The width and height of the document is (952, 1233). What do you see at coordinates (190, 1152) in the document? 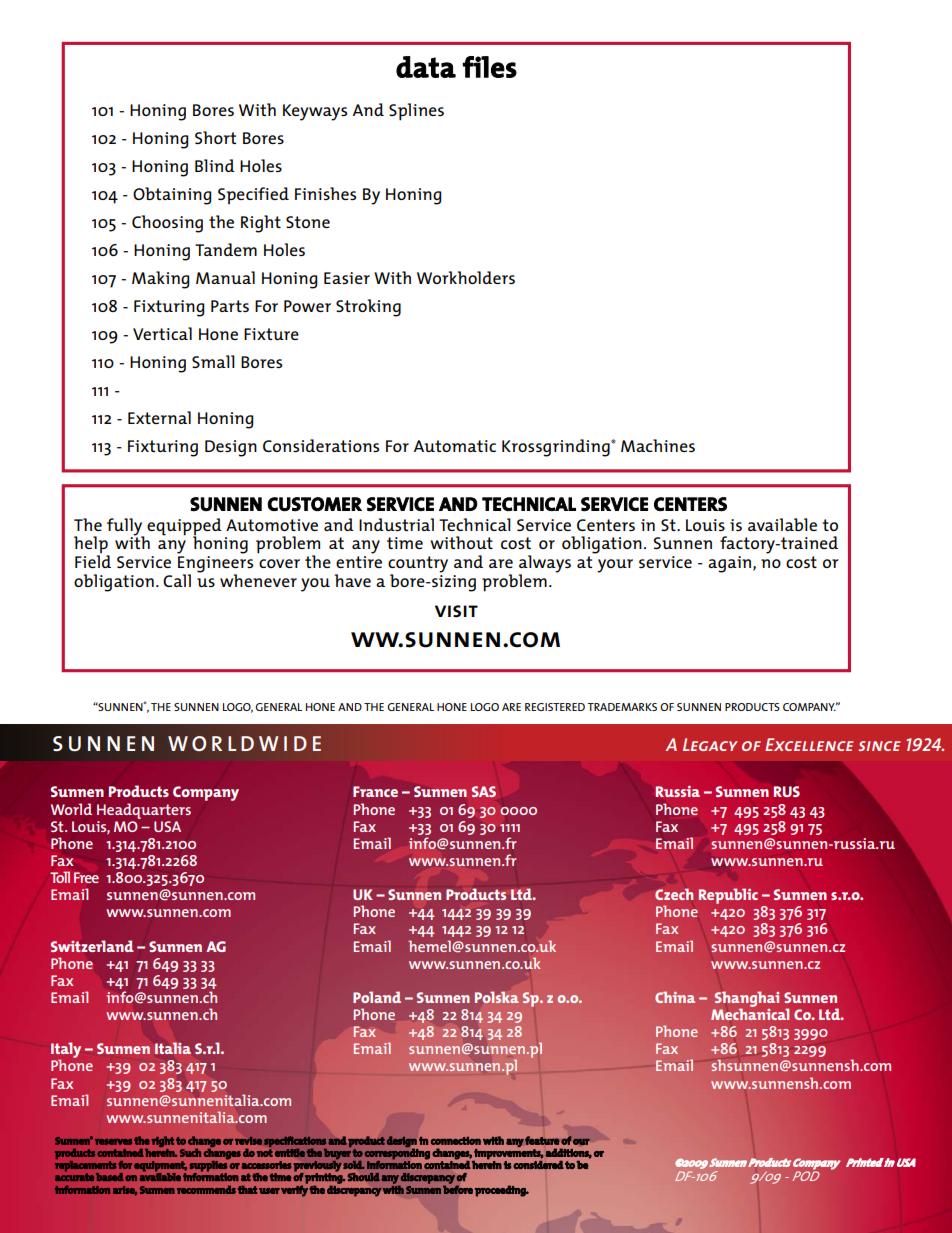
I see `Such` at bounding box center [190, 1152].
